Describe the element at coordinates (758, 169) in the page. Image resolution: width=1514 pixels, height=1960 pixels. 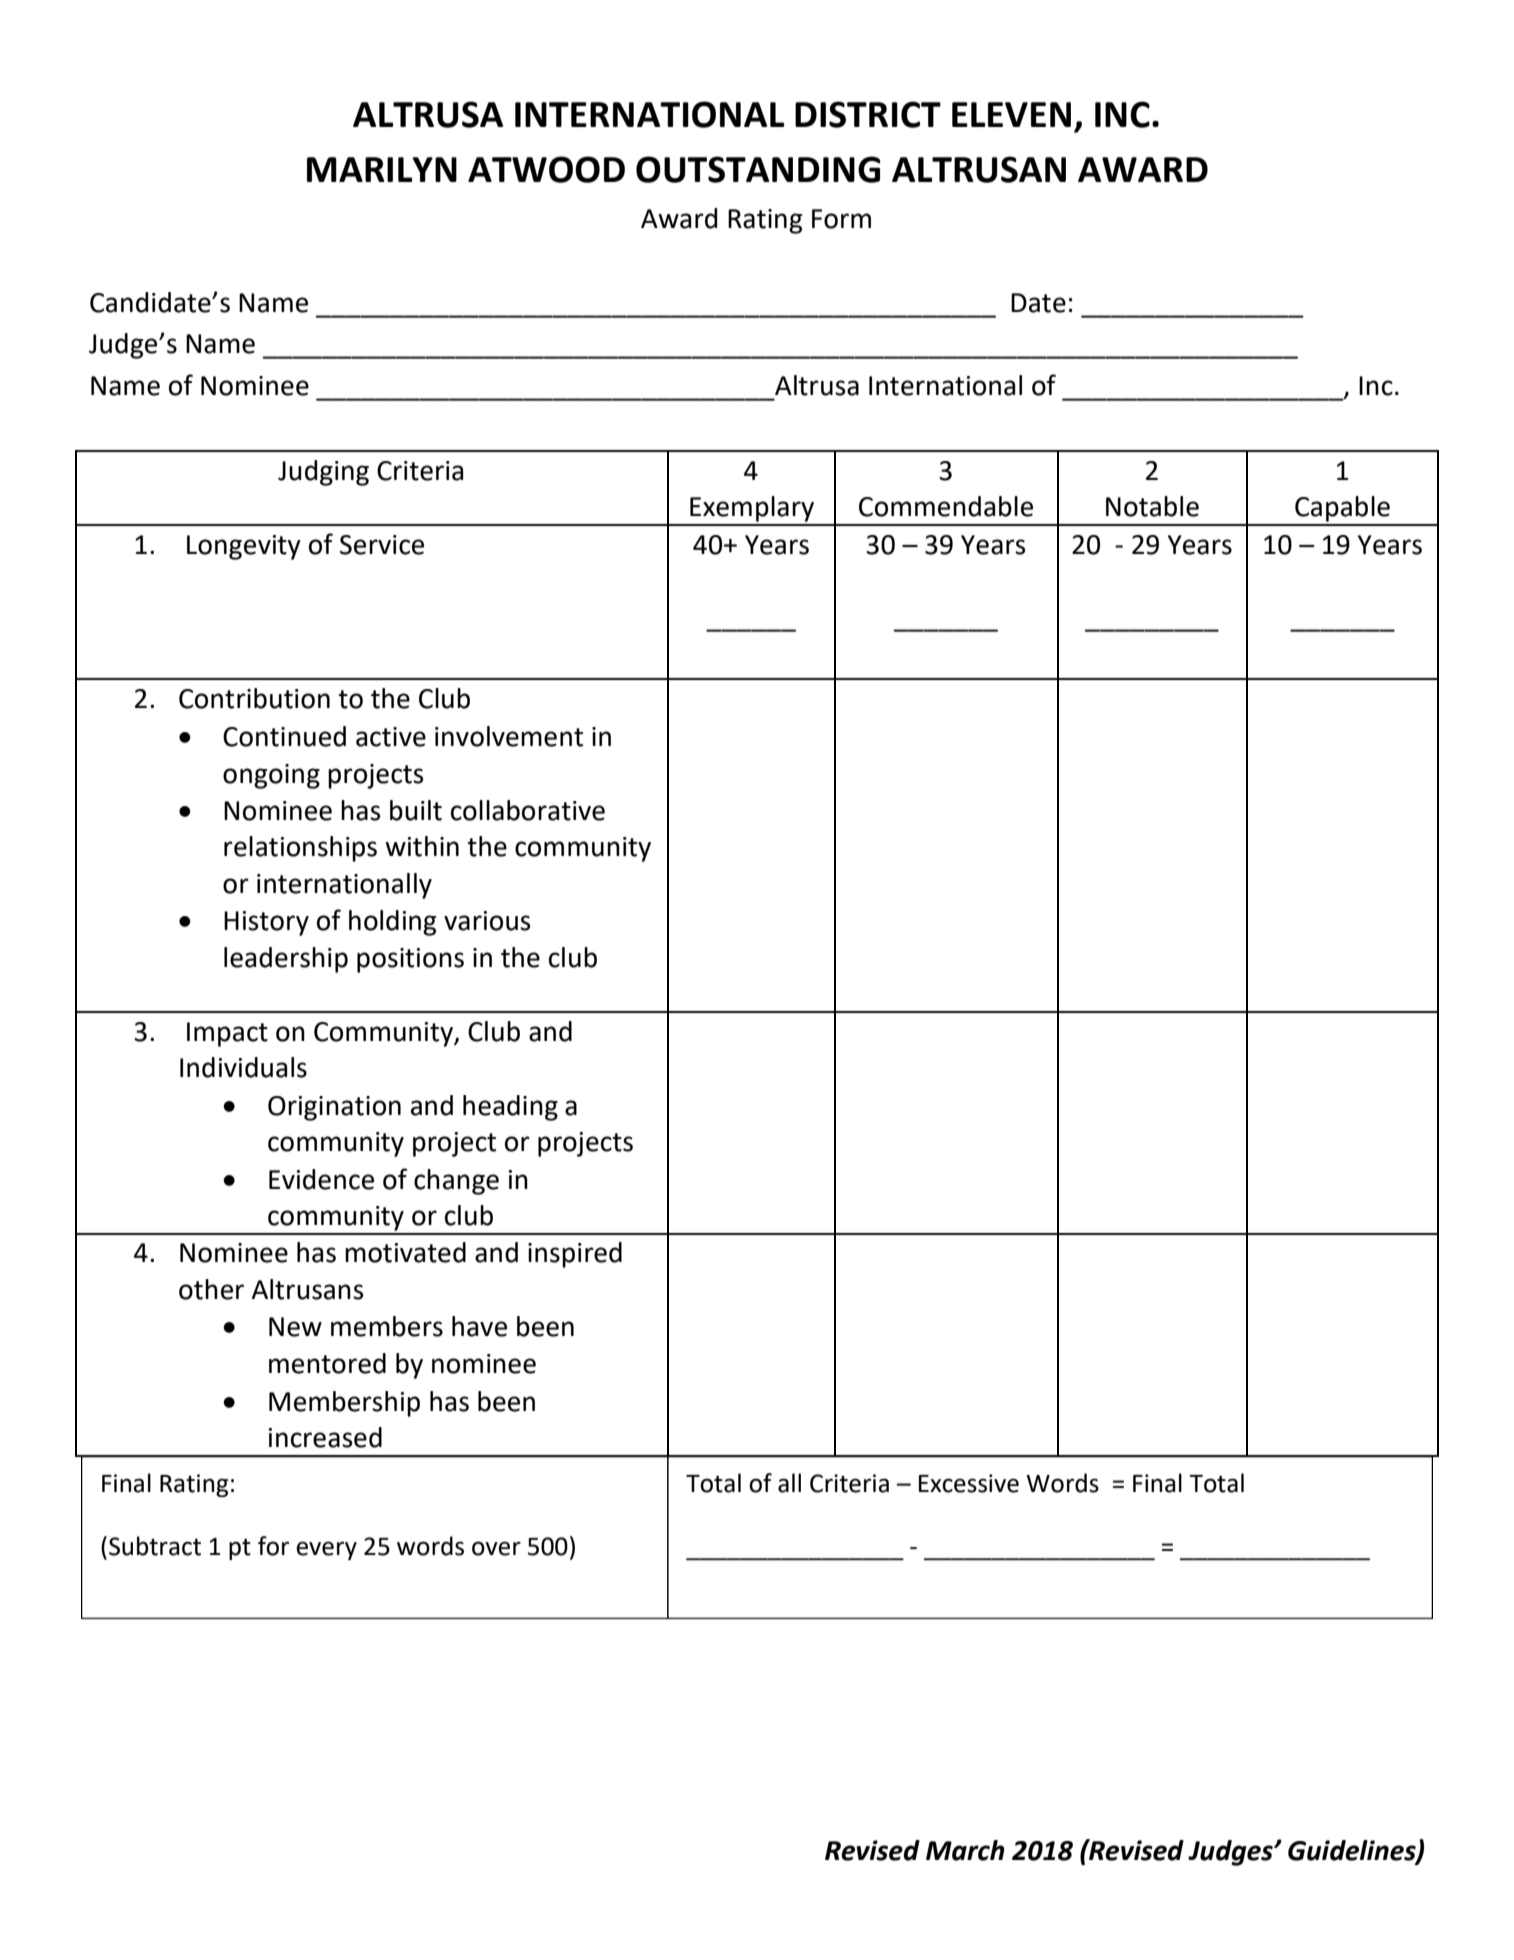
I see `OUTSTANDING` at that location.
